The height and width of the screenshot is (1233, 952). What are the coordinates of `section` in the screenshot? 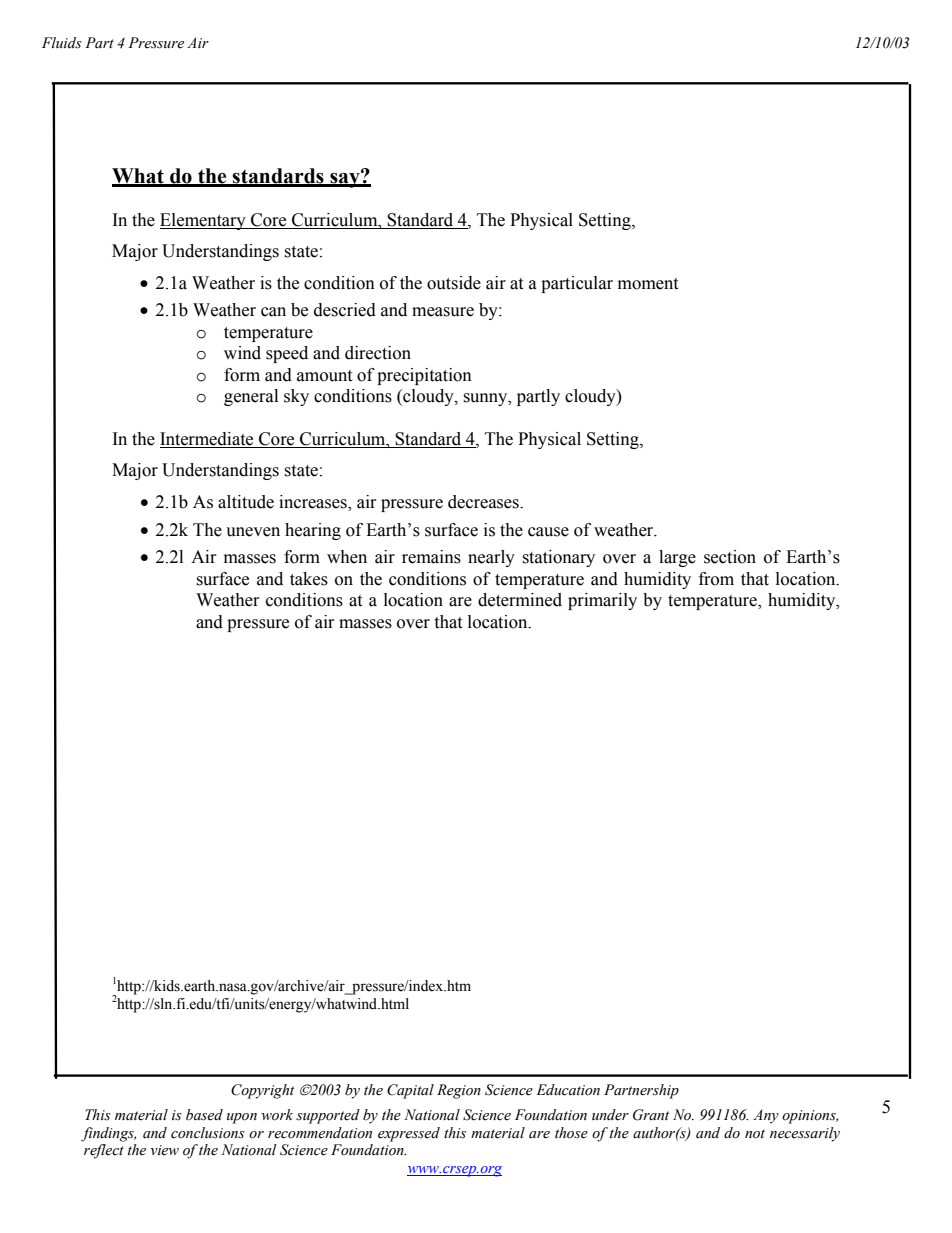 It's located at (730, 557).
